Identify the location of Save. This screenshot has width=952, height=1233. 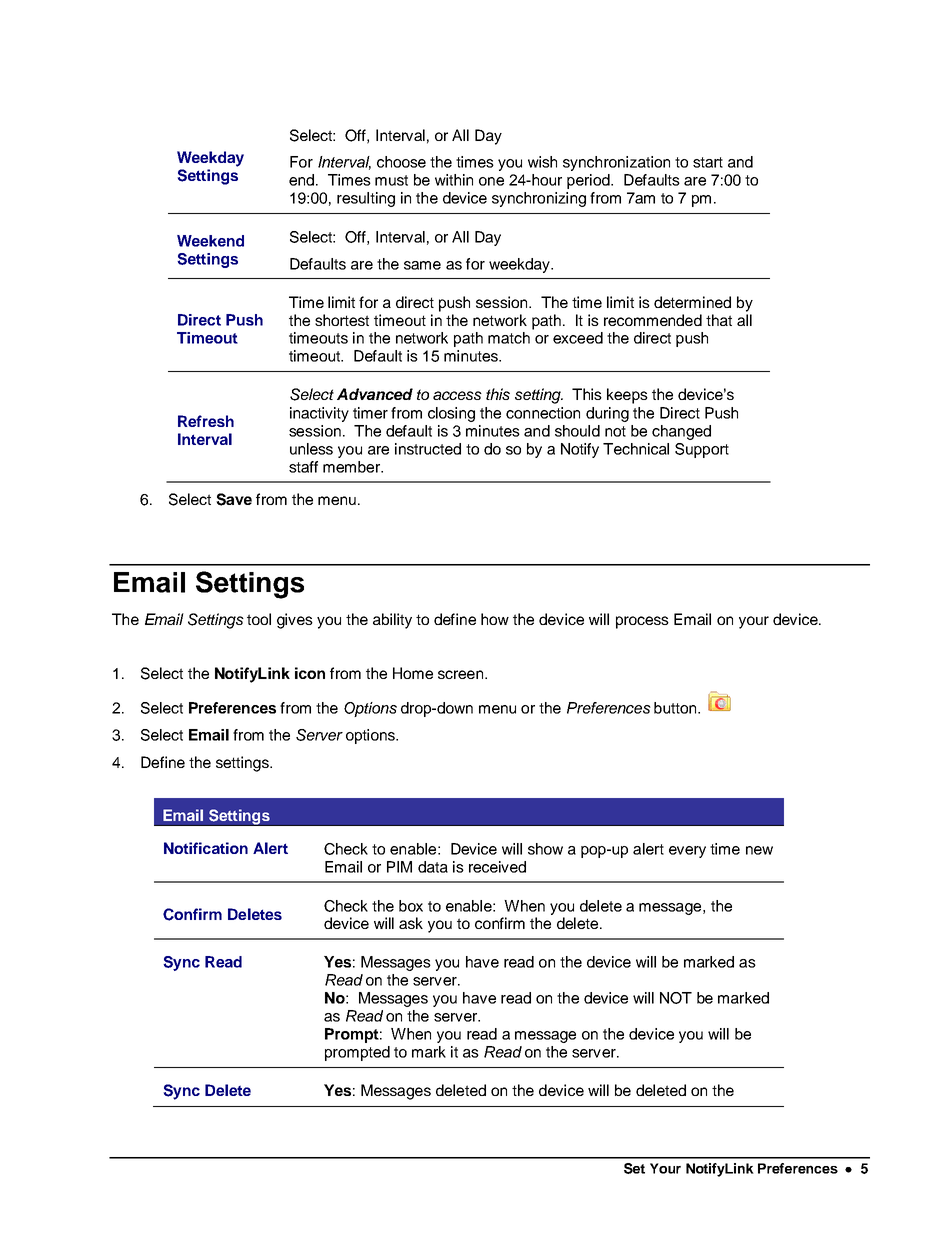
(234, 499).
